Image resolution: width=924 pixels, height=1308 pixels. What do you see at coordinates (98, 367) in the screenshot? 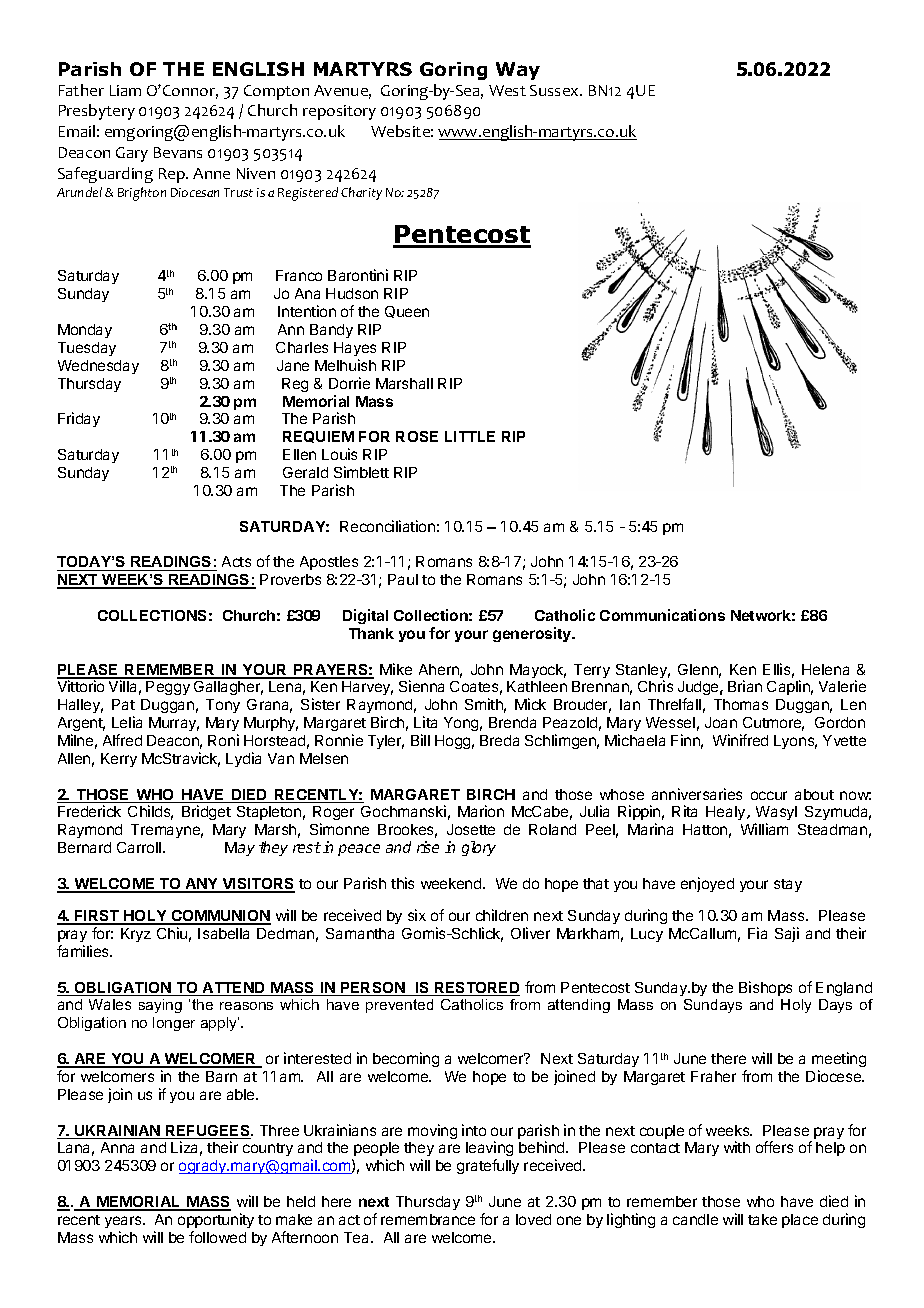
I see `Wednesday` at bounding box center [98, 367].
